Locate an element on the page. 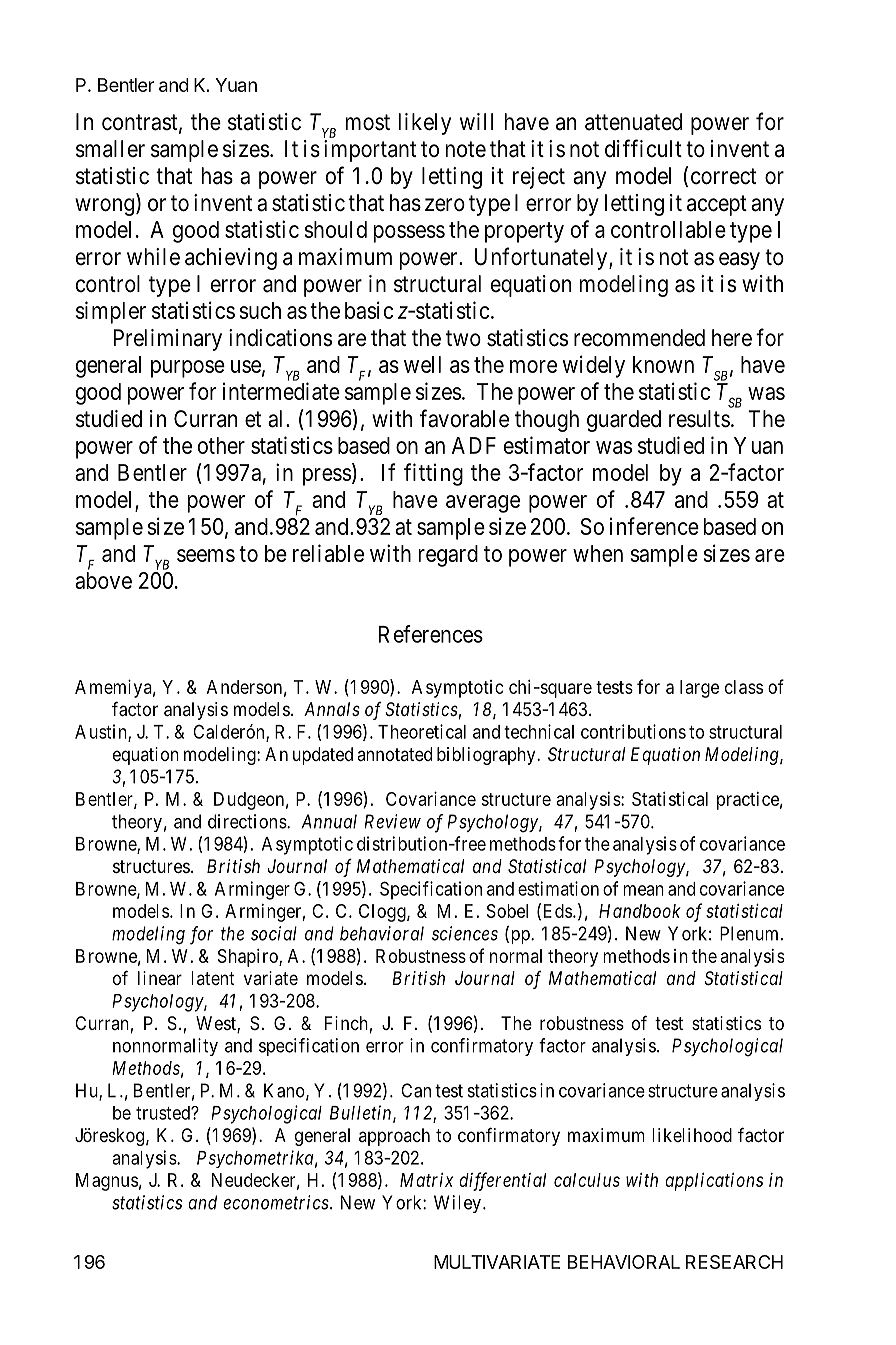 Image resolution: width=896 pixels, height=1345 pixels. difficult is located at coordinates (643, 148).
